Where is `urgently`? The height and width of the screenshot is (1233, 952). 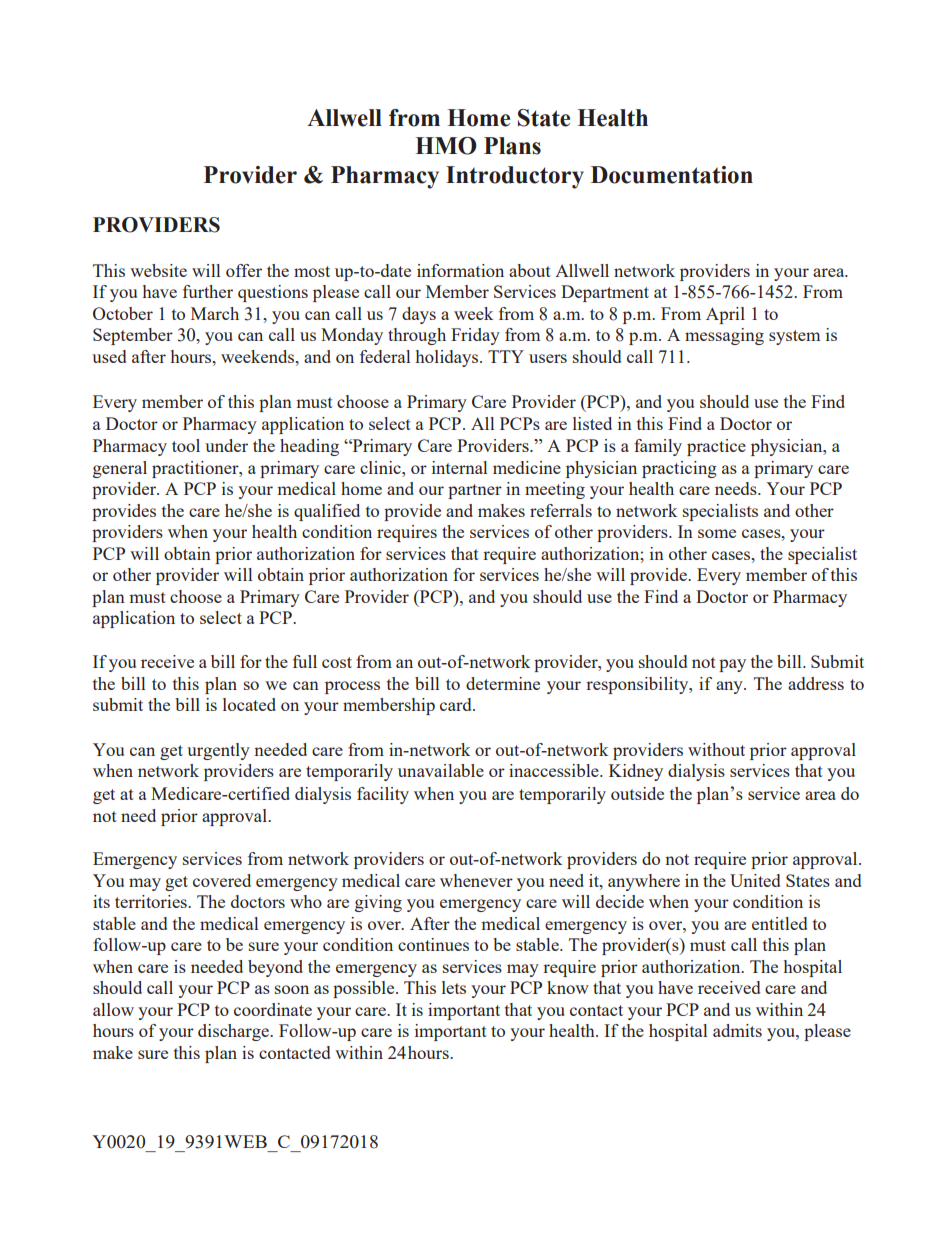 urgently is located at coordinates (218, 751).
